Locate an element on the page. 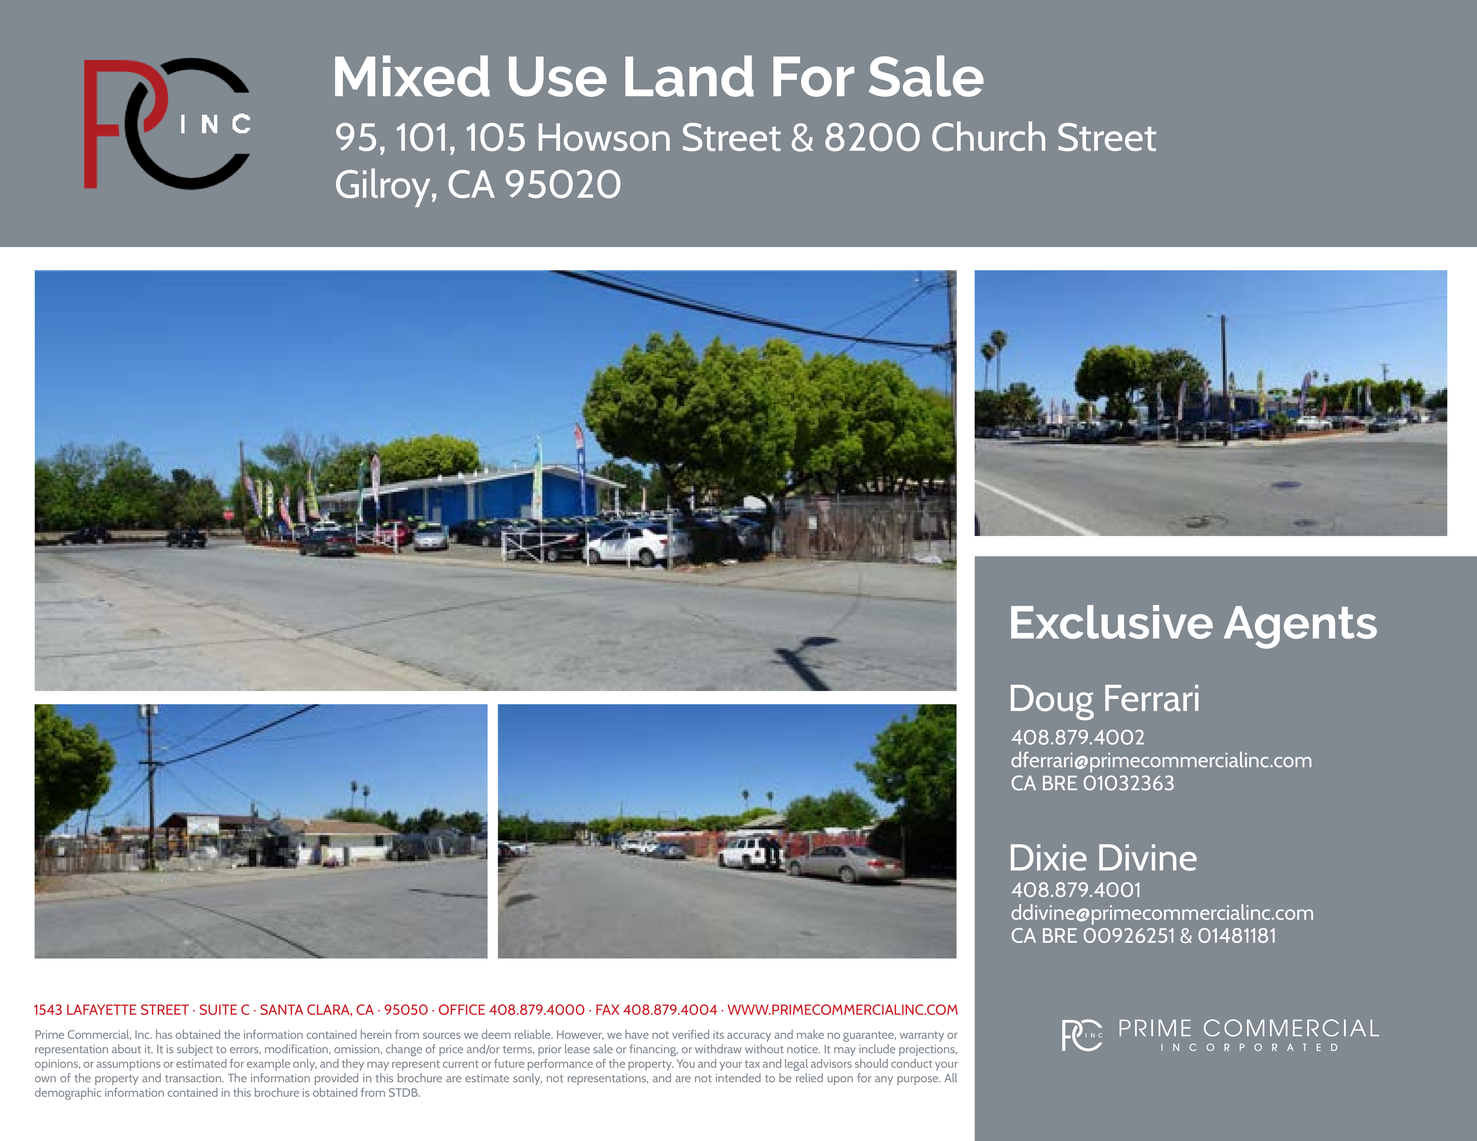  Church is located at coordinates (988, 136).
